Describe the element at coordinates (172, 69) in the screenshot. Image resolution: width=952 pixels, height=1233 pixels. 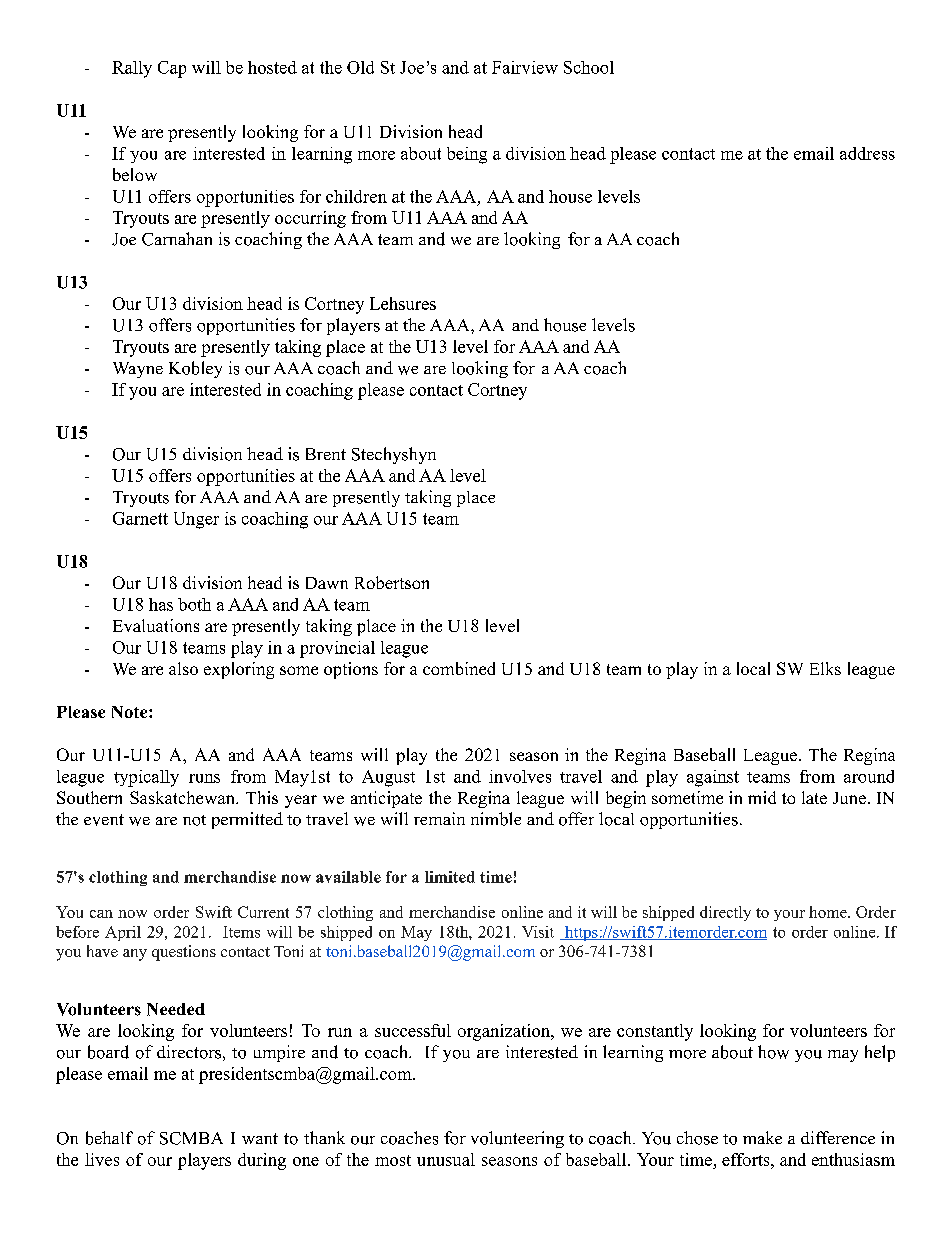
I see `Cap` at that location.
